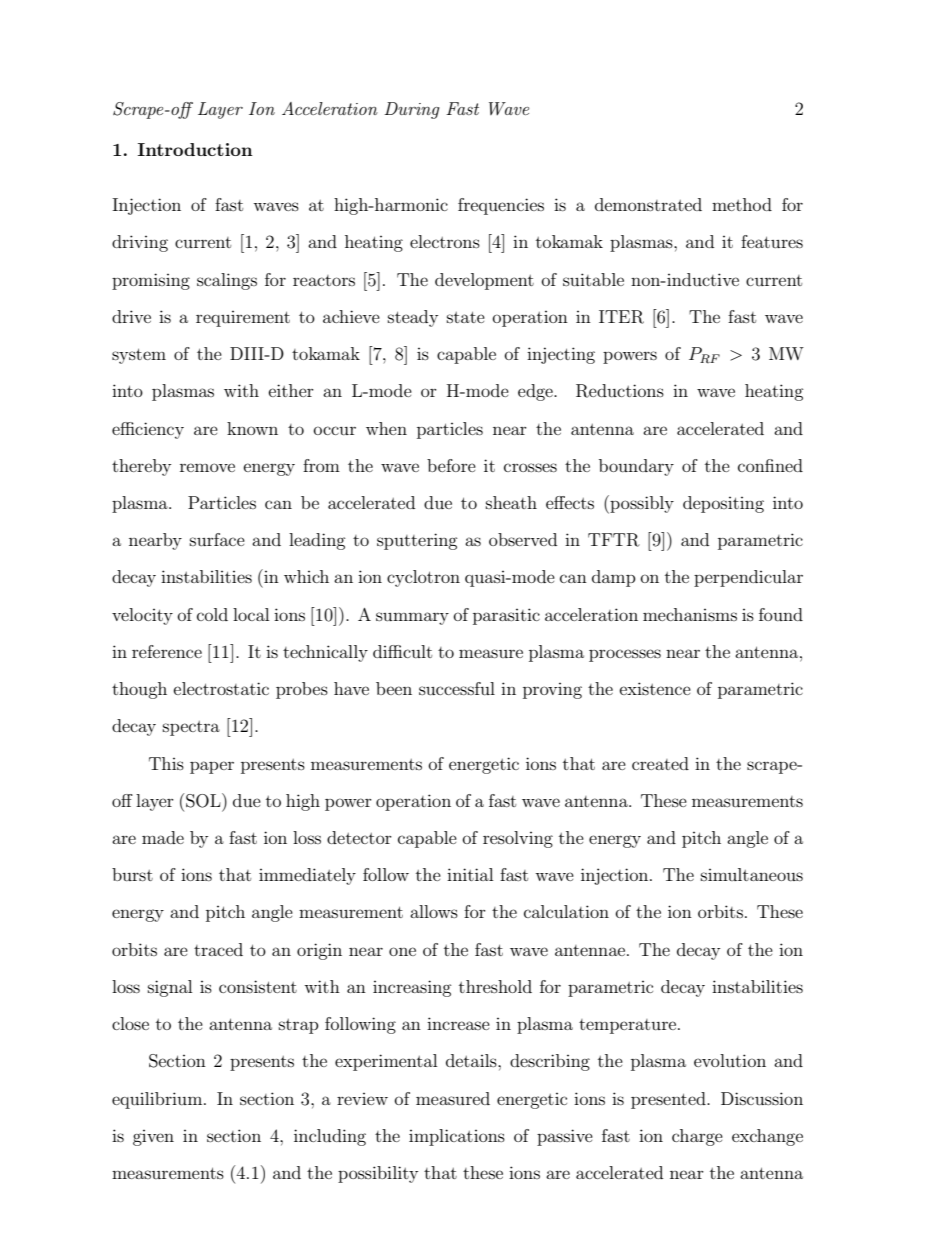  Describe the element at coordinates (195, 149) in the document. I see `Introduction` at that location.
